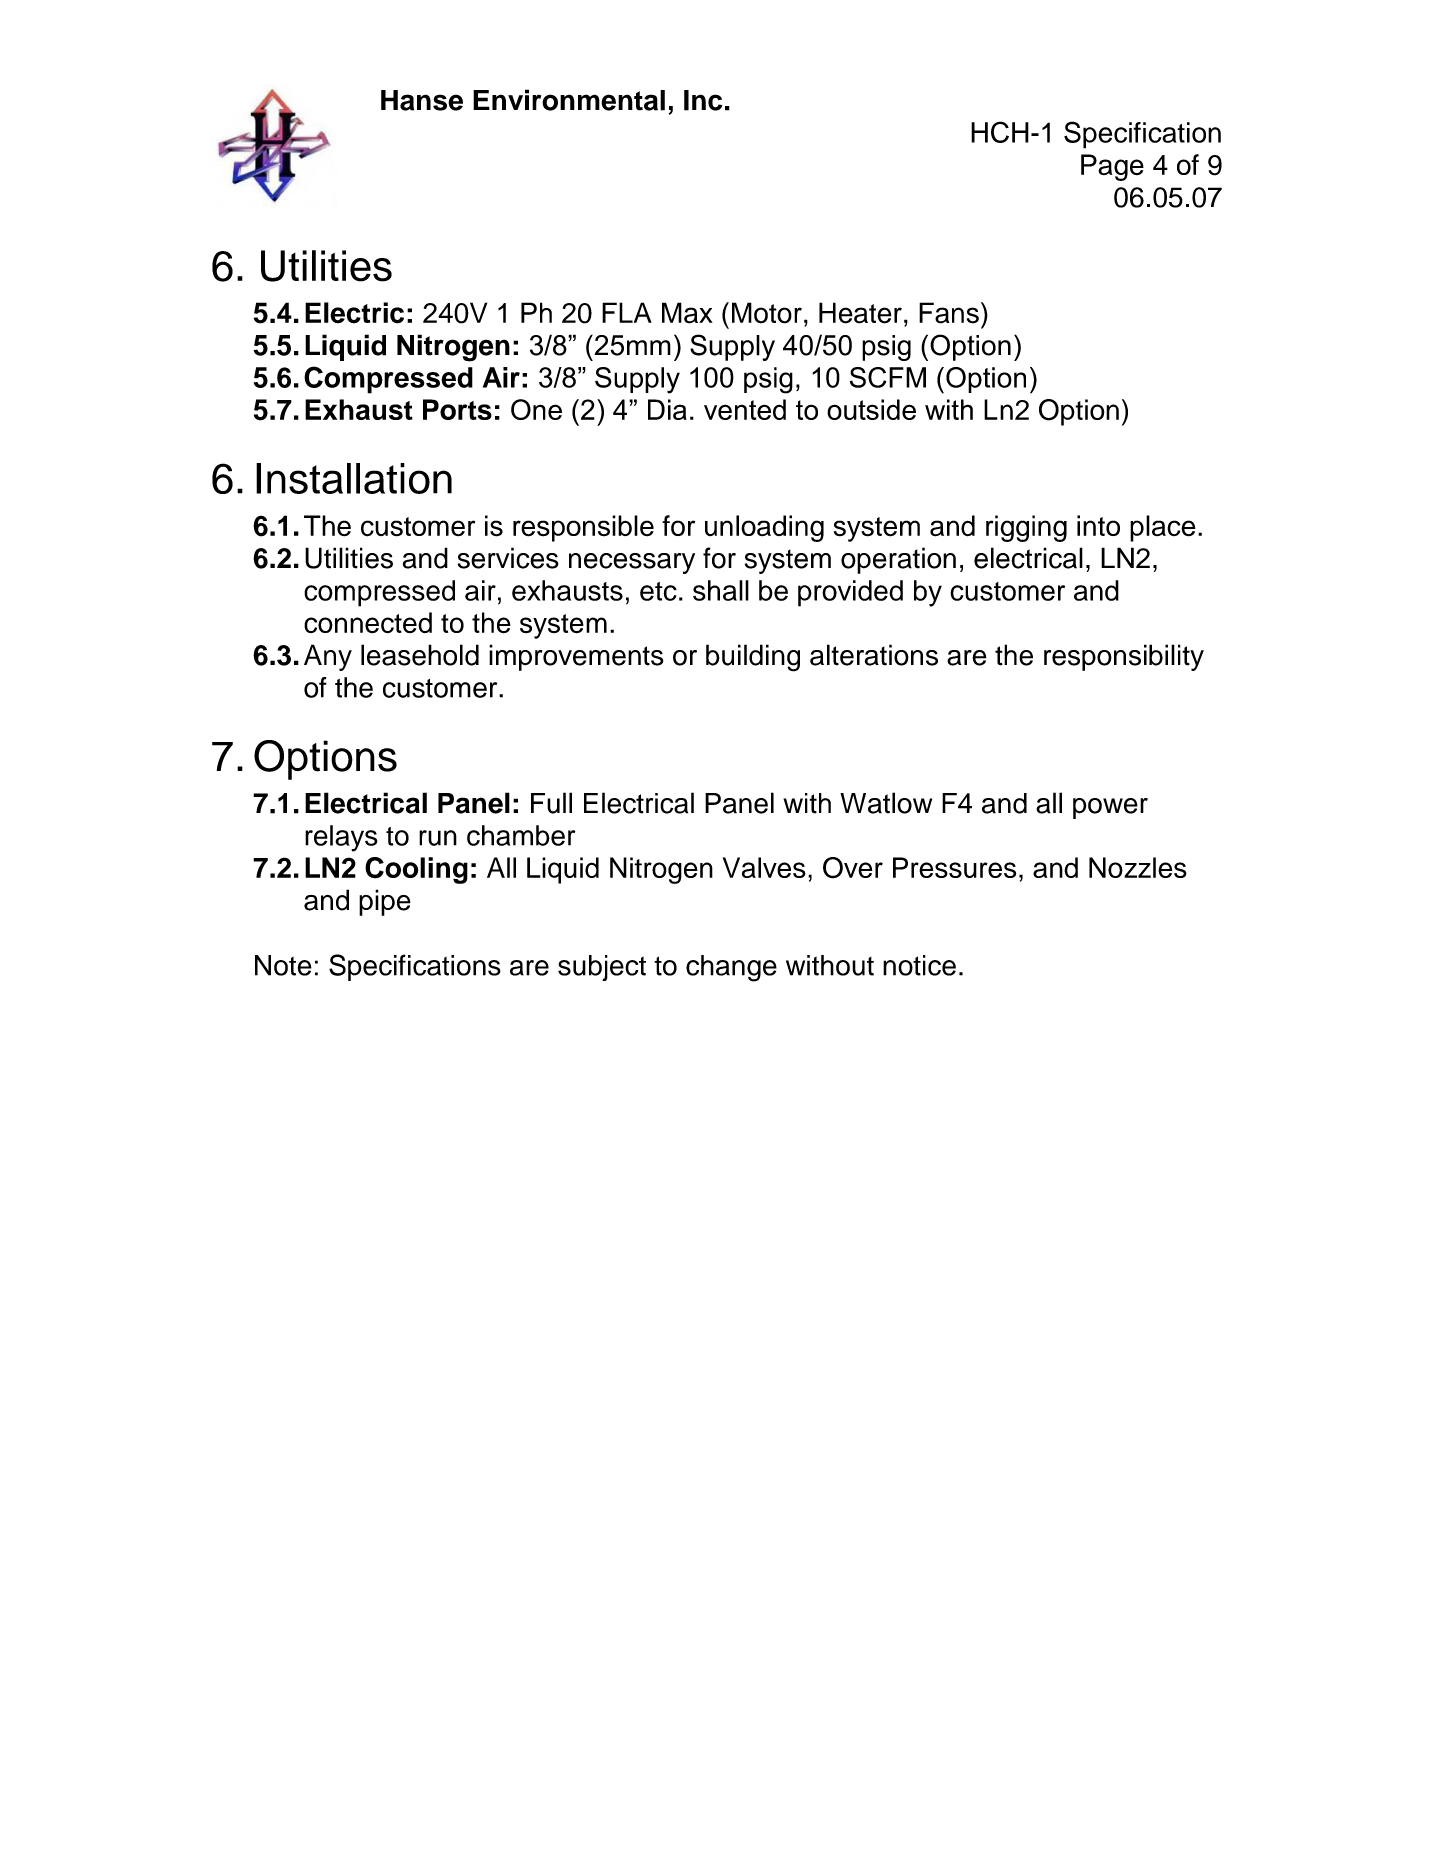 The height and width of the screenshot is (1854, 1433). What do you see at coordinates (627, 312) in the screenshot?
I see `FLA` at bounding box center [627, 312].
